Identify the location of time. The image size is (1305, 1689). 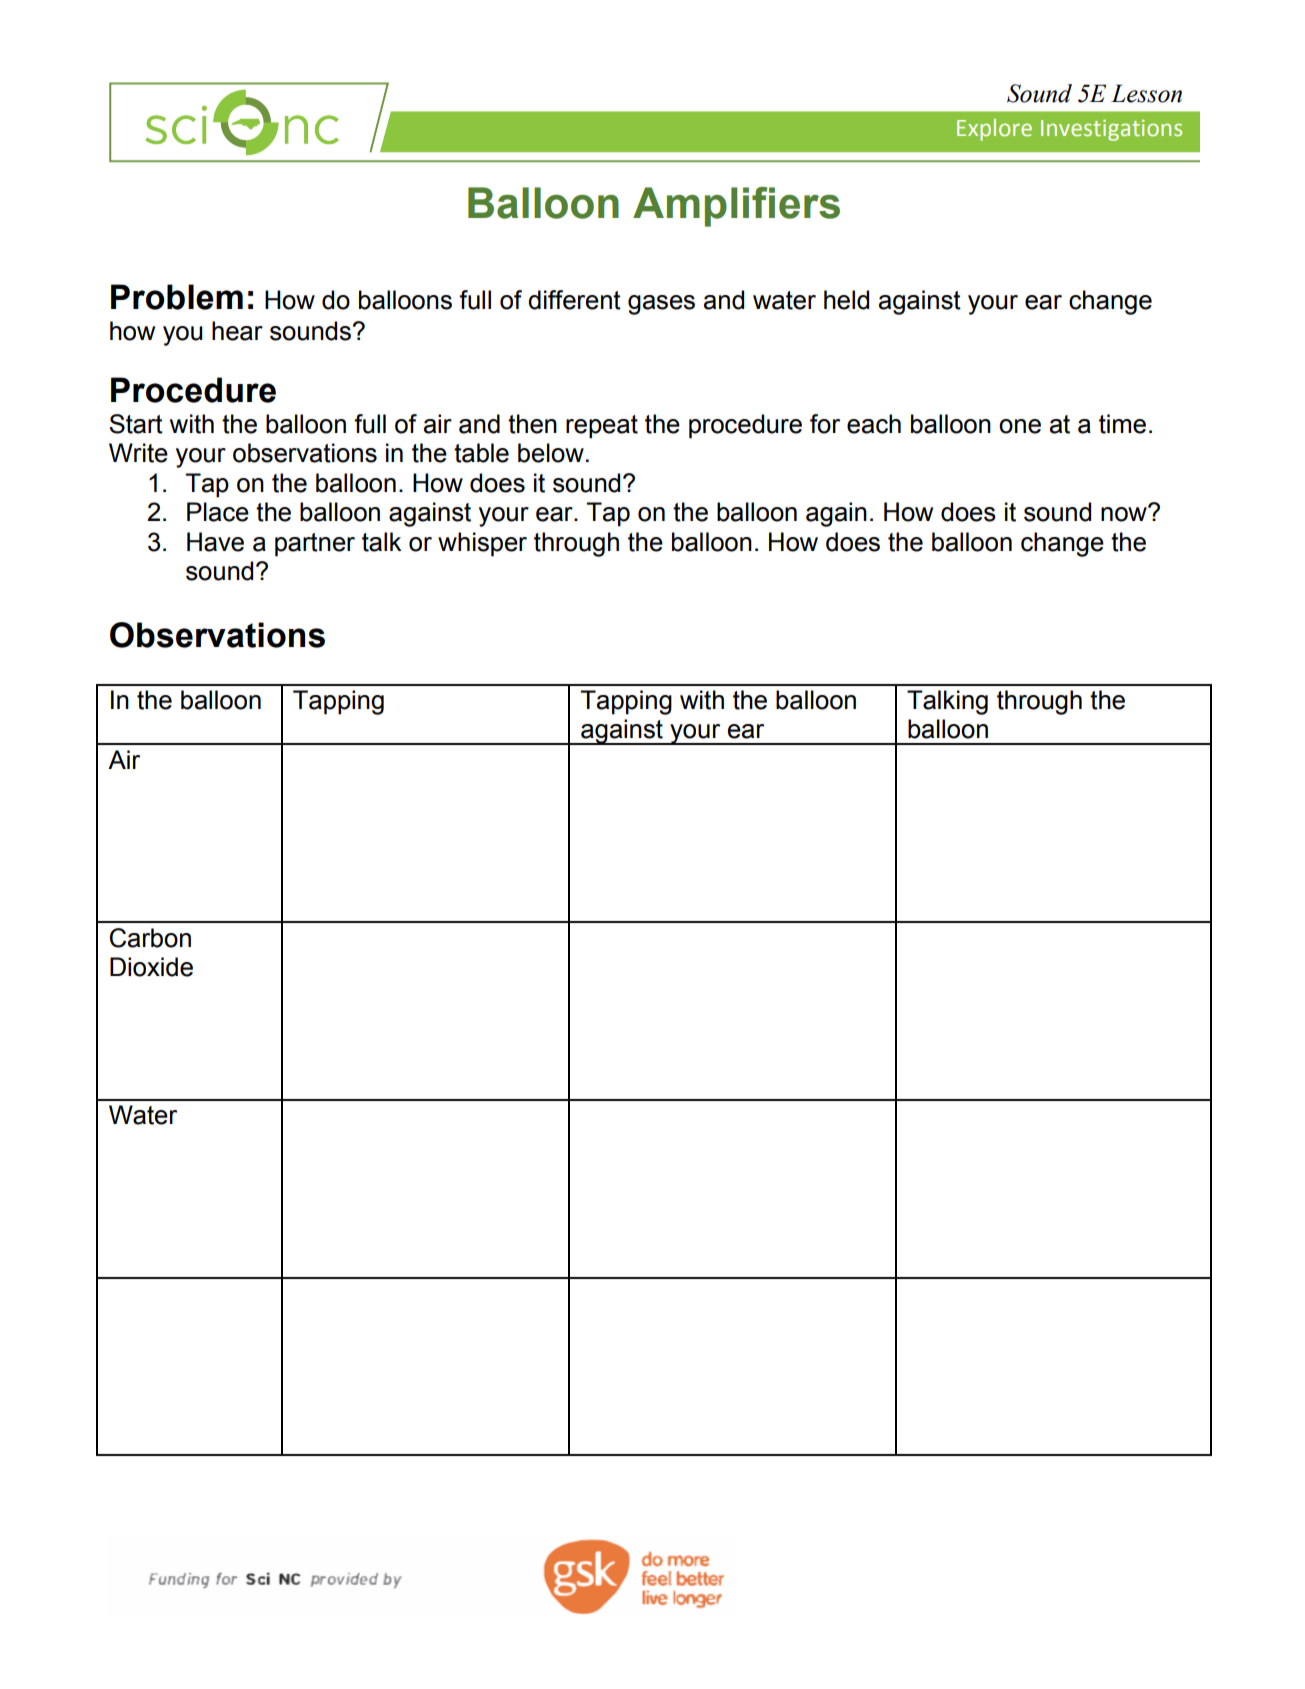
(1122, 424).
